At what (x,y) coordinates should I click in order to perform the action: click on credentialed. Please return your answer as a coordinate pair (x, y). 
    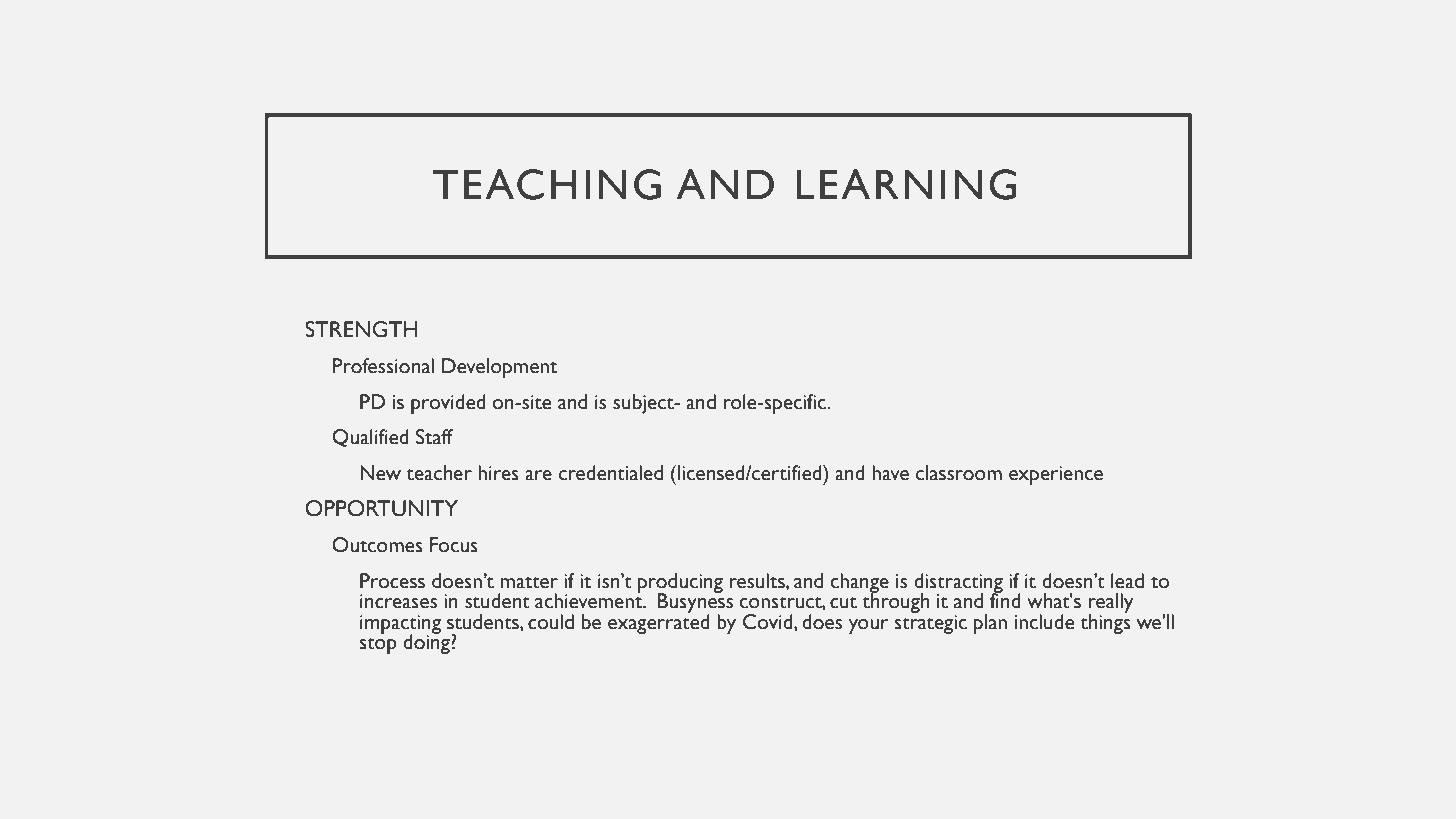
    Looking at the image, I should click on (611, 473).
